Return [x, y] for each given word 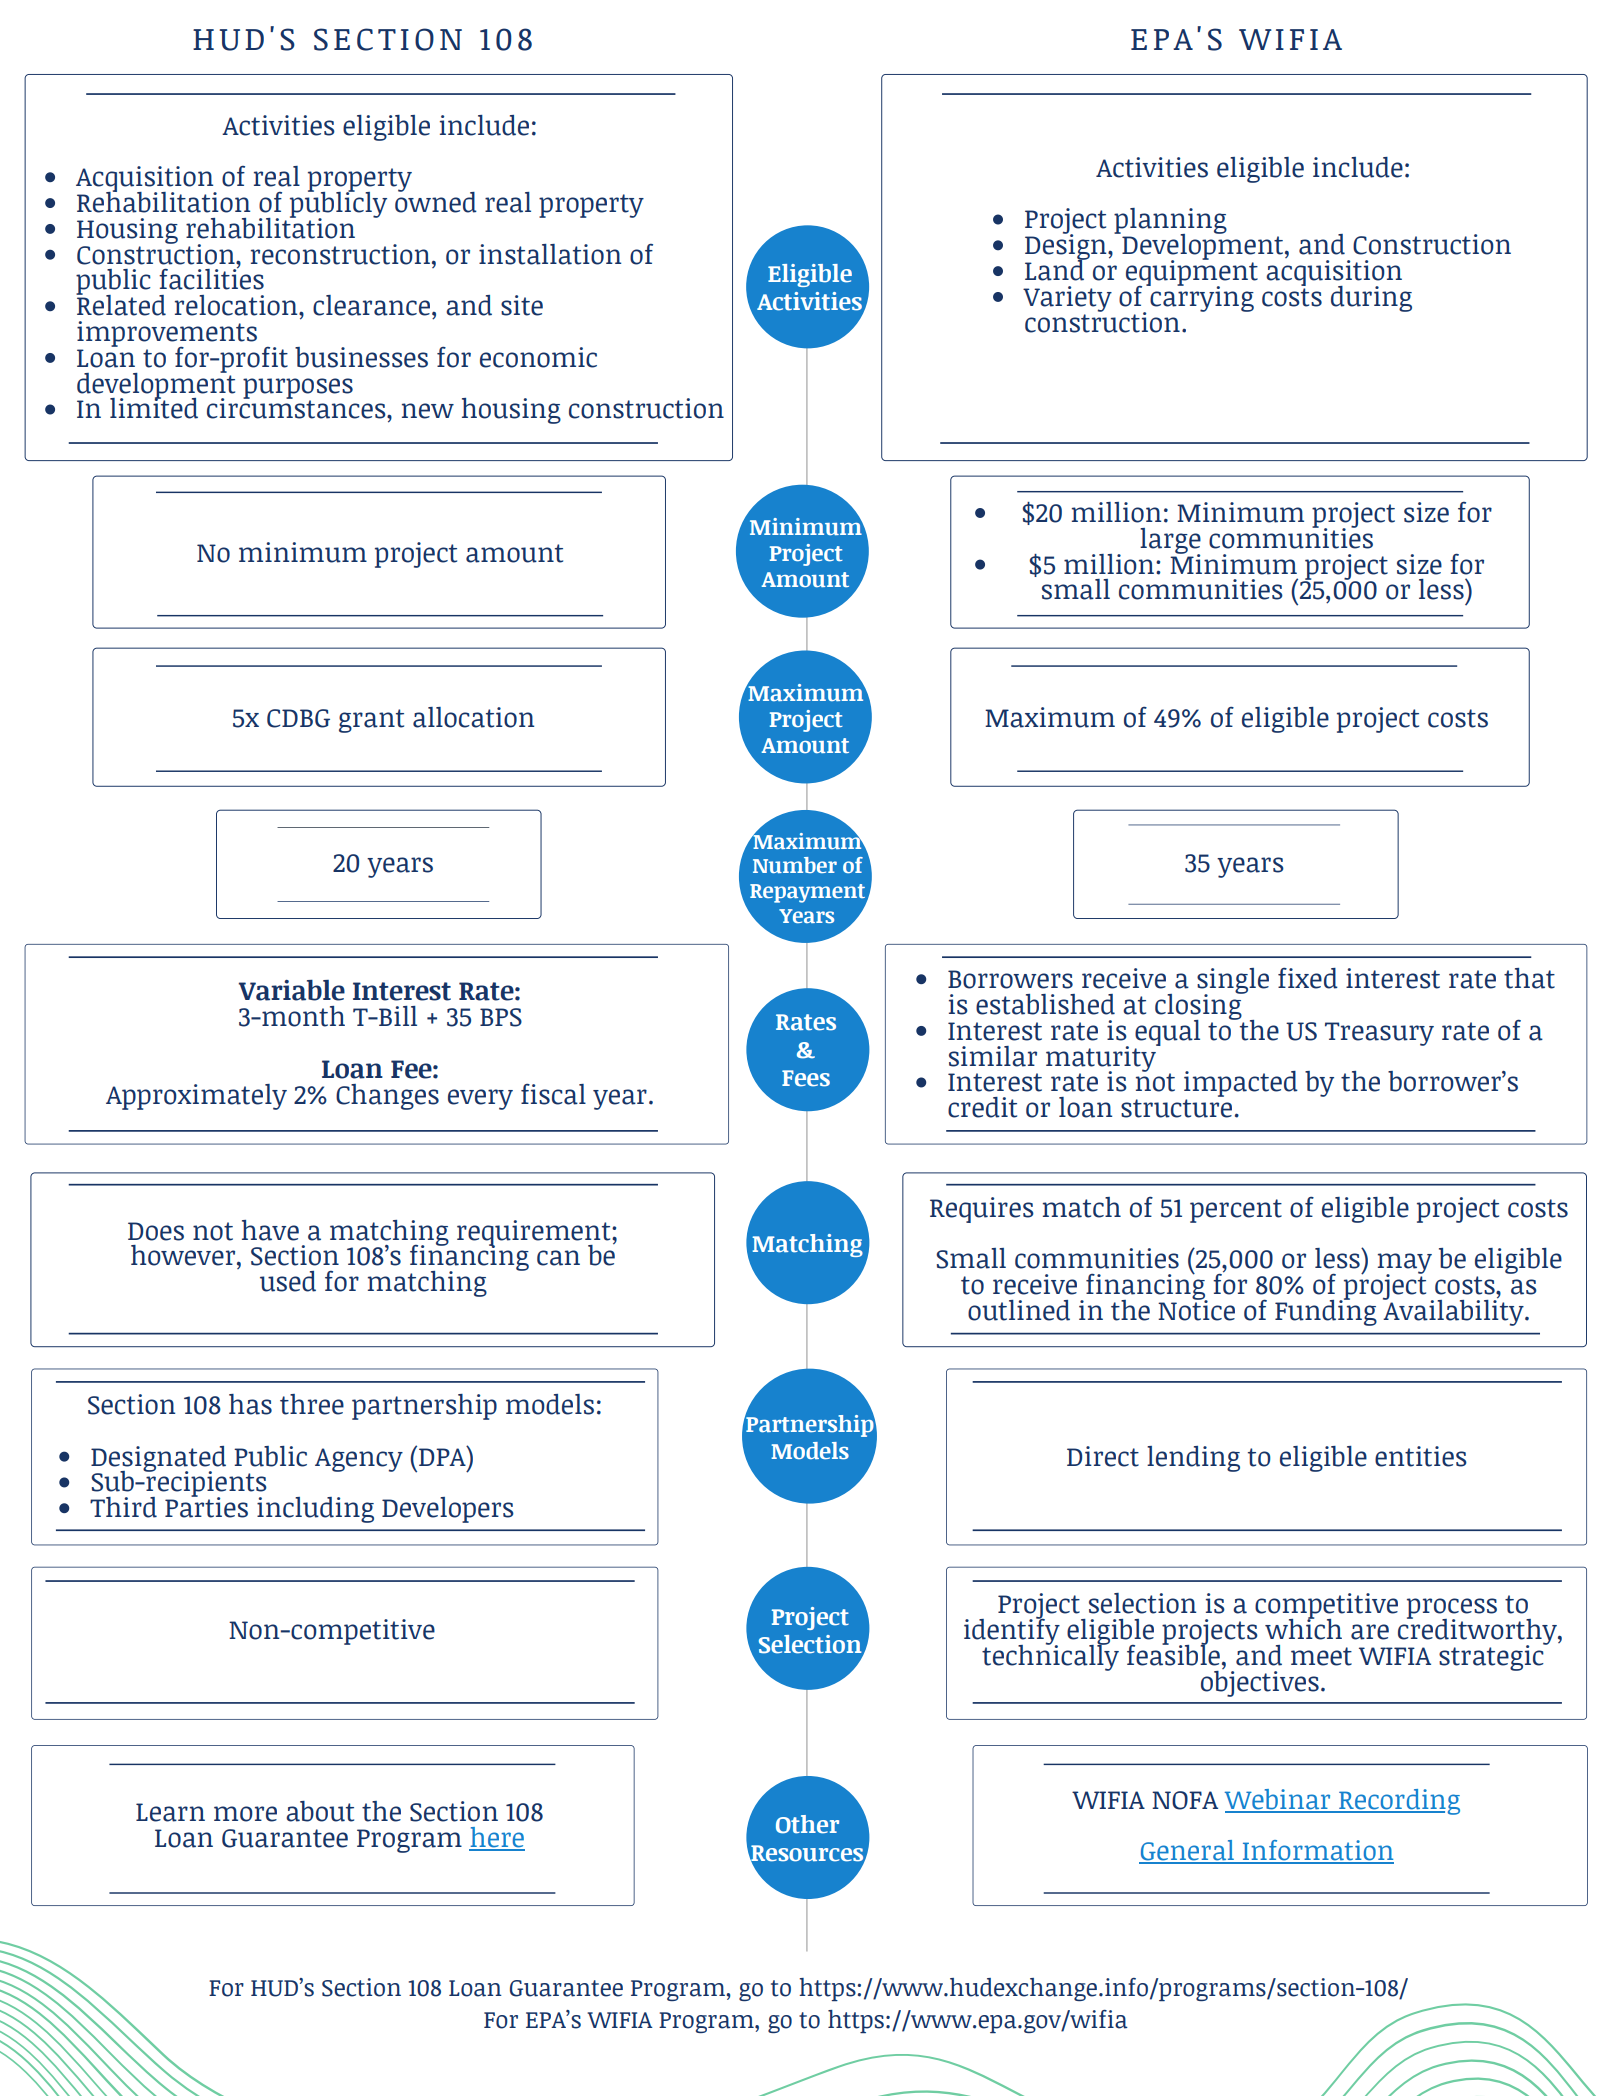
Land [1056, 269]
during [1371, 299]
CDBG [298, 718]
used [288, 1281]
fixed [1308, 978]
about [320, 1811]
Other [807, 1824]
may [1405, 1265]
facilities [211, 278]
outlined [1019, 1310]
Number [795, 865]
